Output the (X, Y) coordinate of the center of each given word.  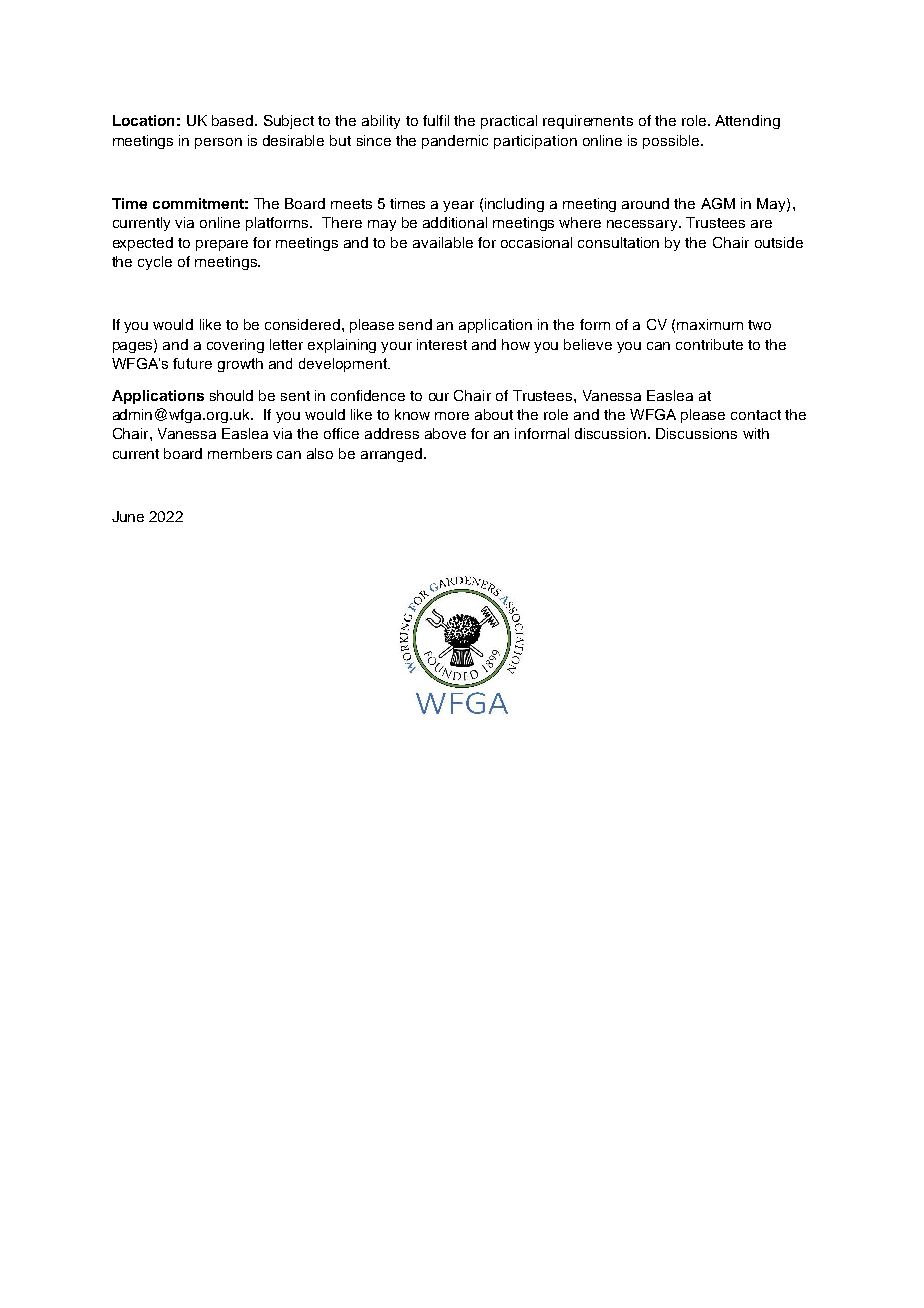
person (218, 143)
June (128, 516)
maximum (710, 324)
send (415, 324)
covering (235, 346)
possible (672, 142)
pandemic (455, 142)
